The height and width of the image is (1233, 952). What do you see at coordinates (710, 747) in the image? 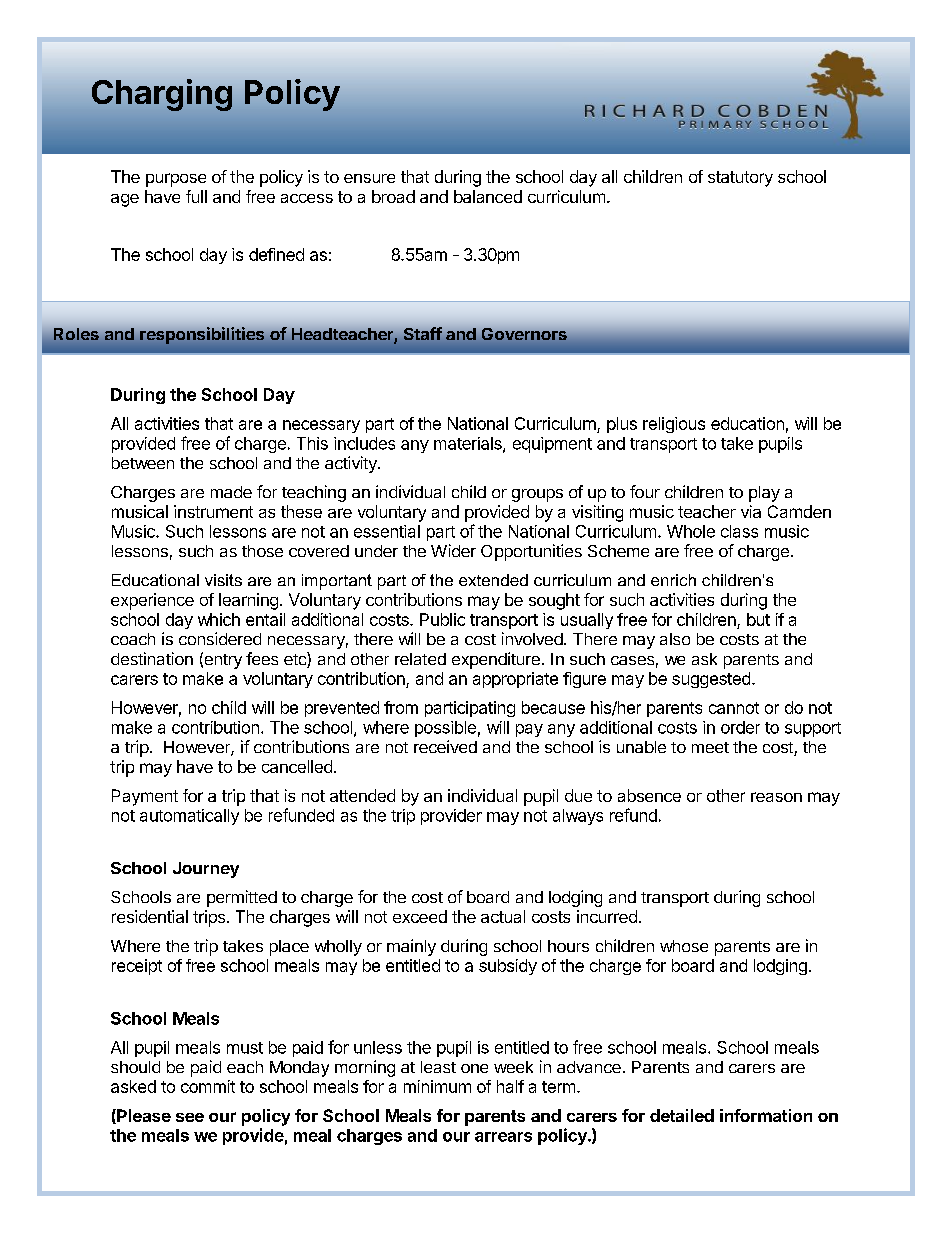
I see `meet` at bounding box center [710, 747].
